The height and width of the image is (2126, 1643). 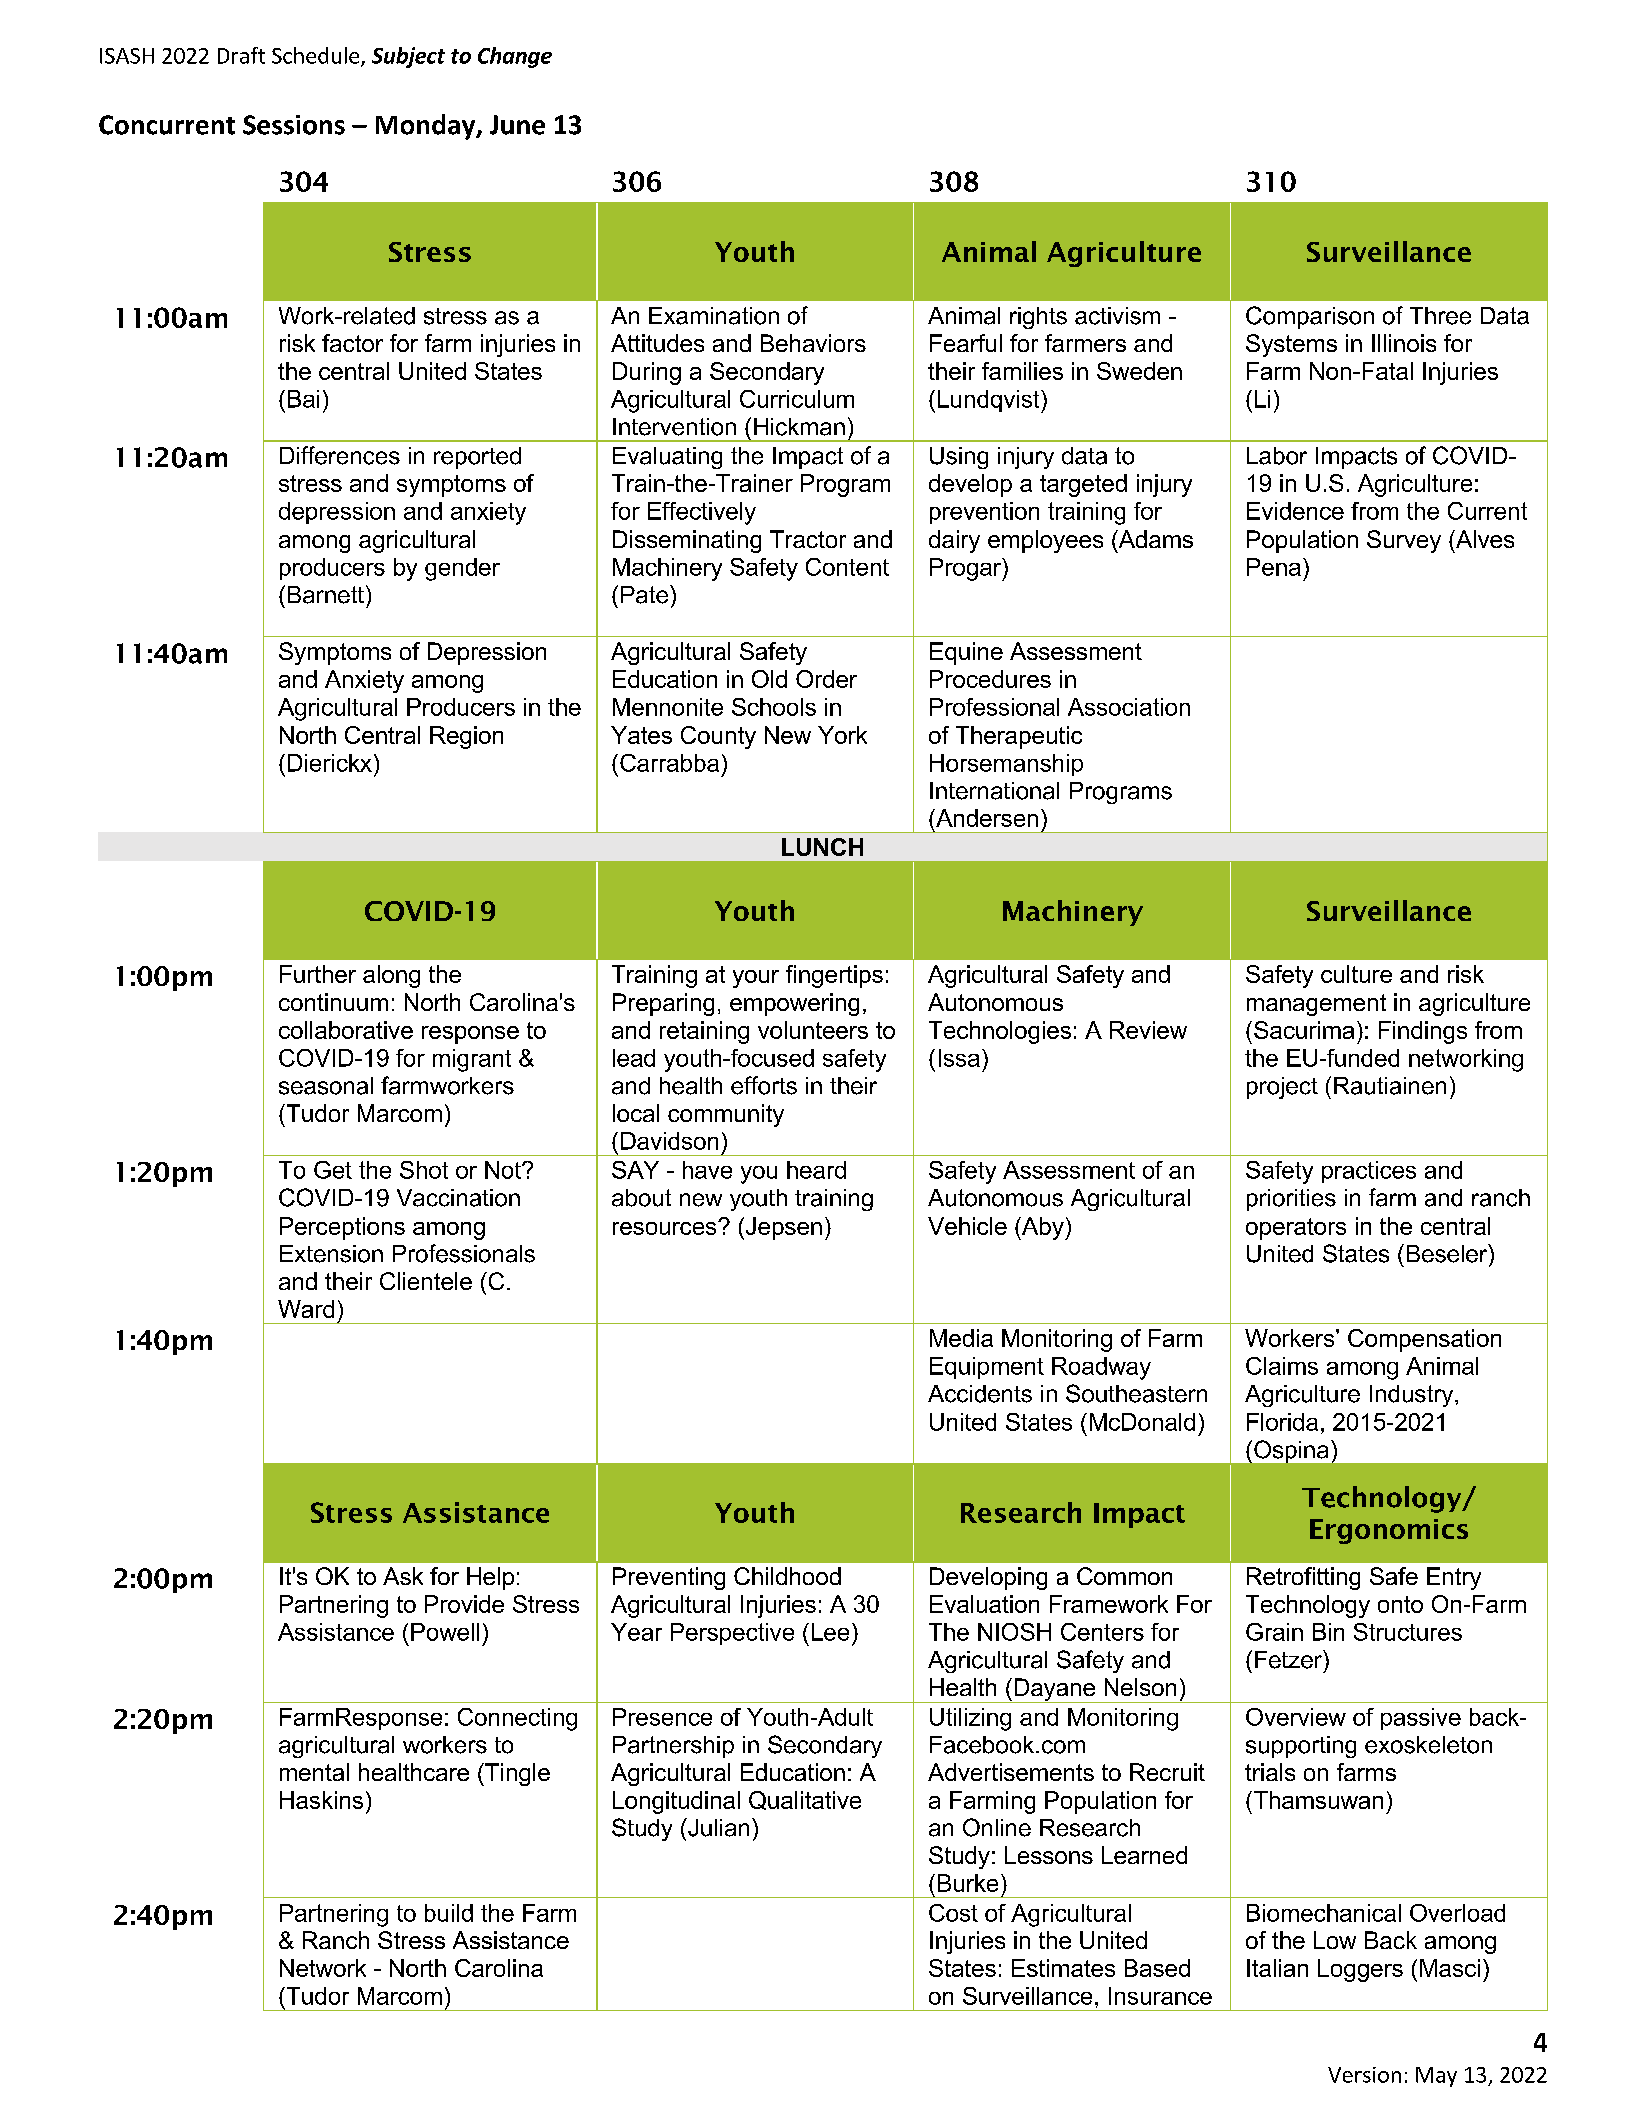 I want to click on York, so click(x=842, y=735).
